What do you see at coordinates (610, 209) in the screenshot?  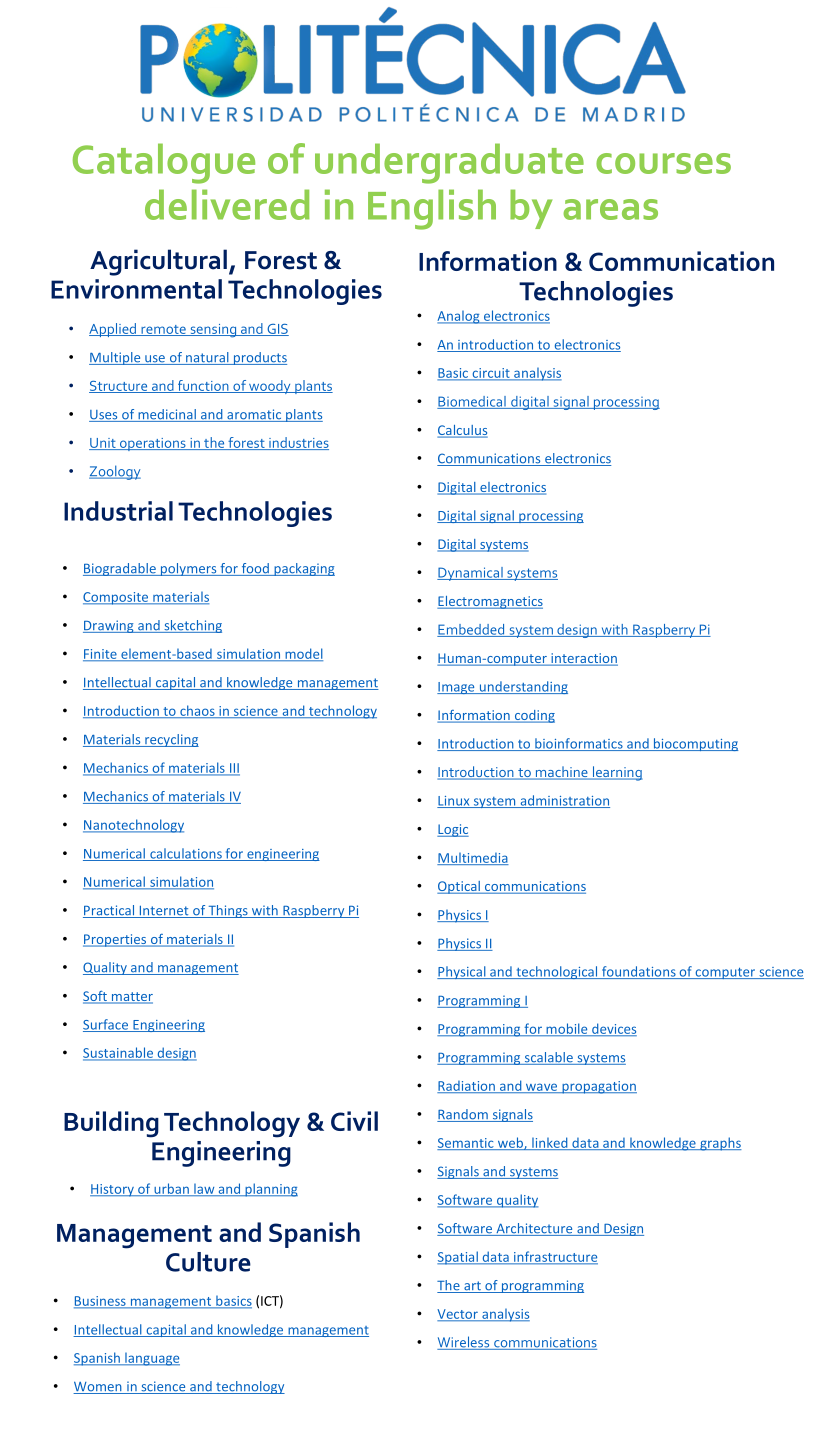 I see `areas` at bounding box center [610, 209].
